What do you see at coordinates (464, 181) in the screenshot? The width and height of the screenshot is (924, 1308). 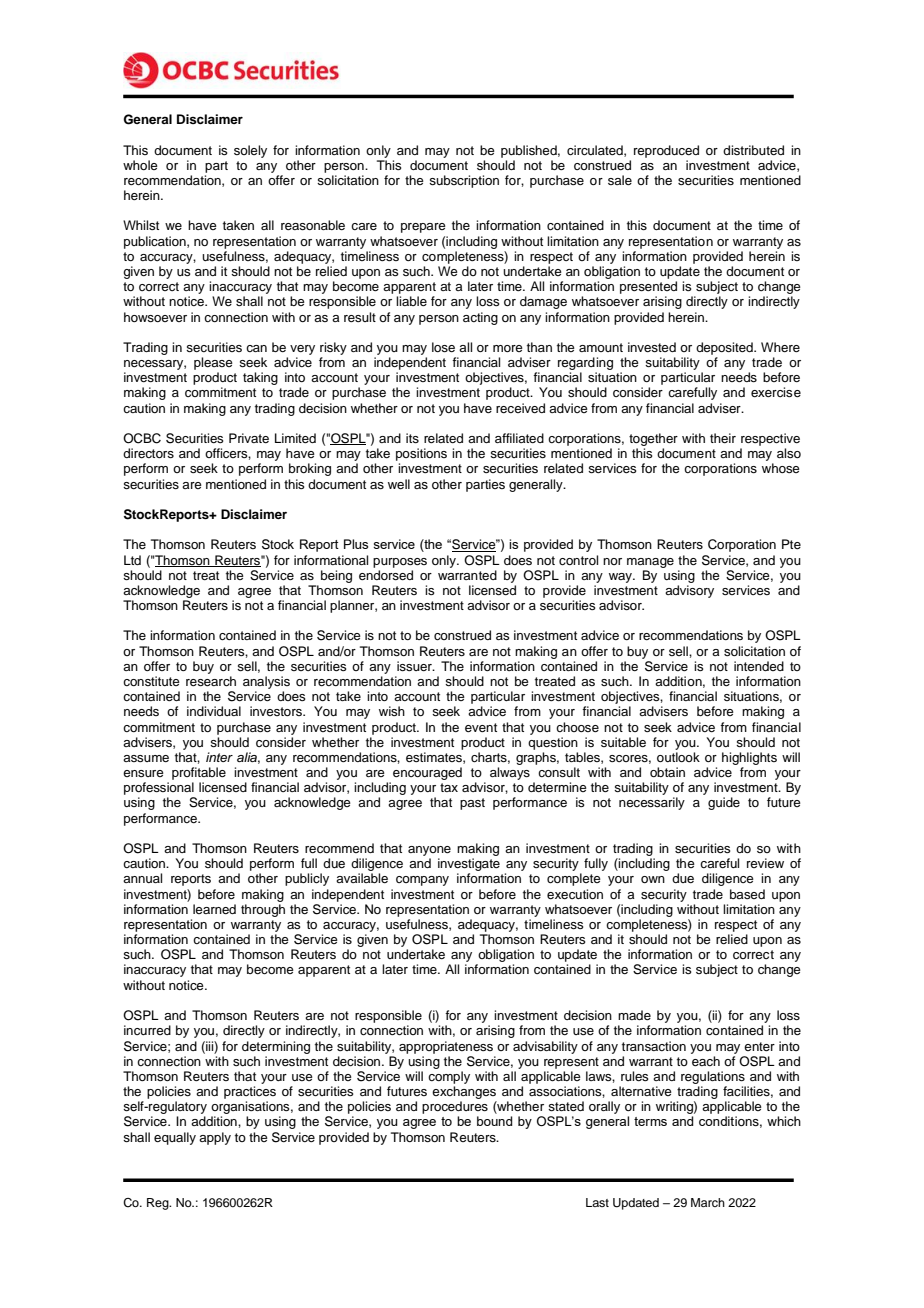 I see `subscription` at bounding box center [464, 181].
